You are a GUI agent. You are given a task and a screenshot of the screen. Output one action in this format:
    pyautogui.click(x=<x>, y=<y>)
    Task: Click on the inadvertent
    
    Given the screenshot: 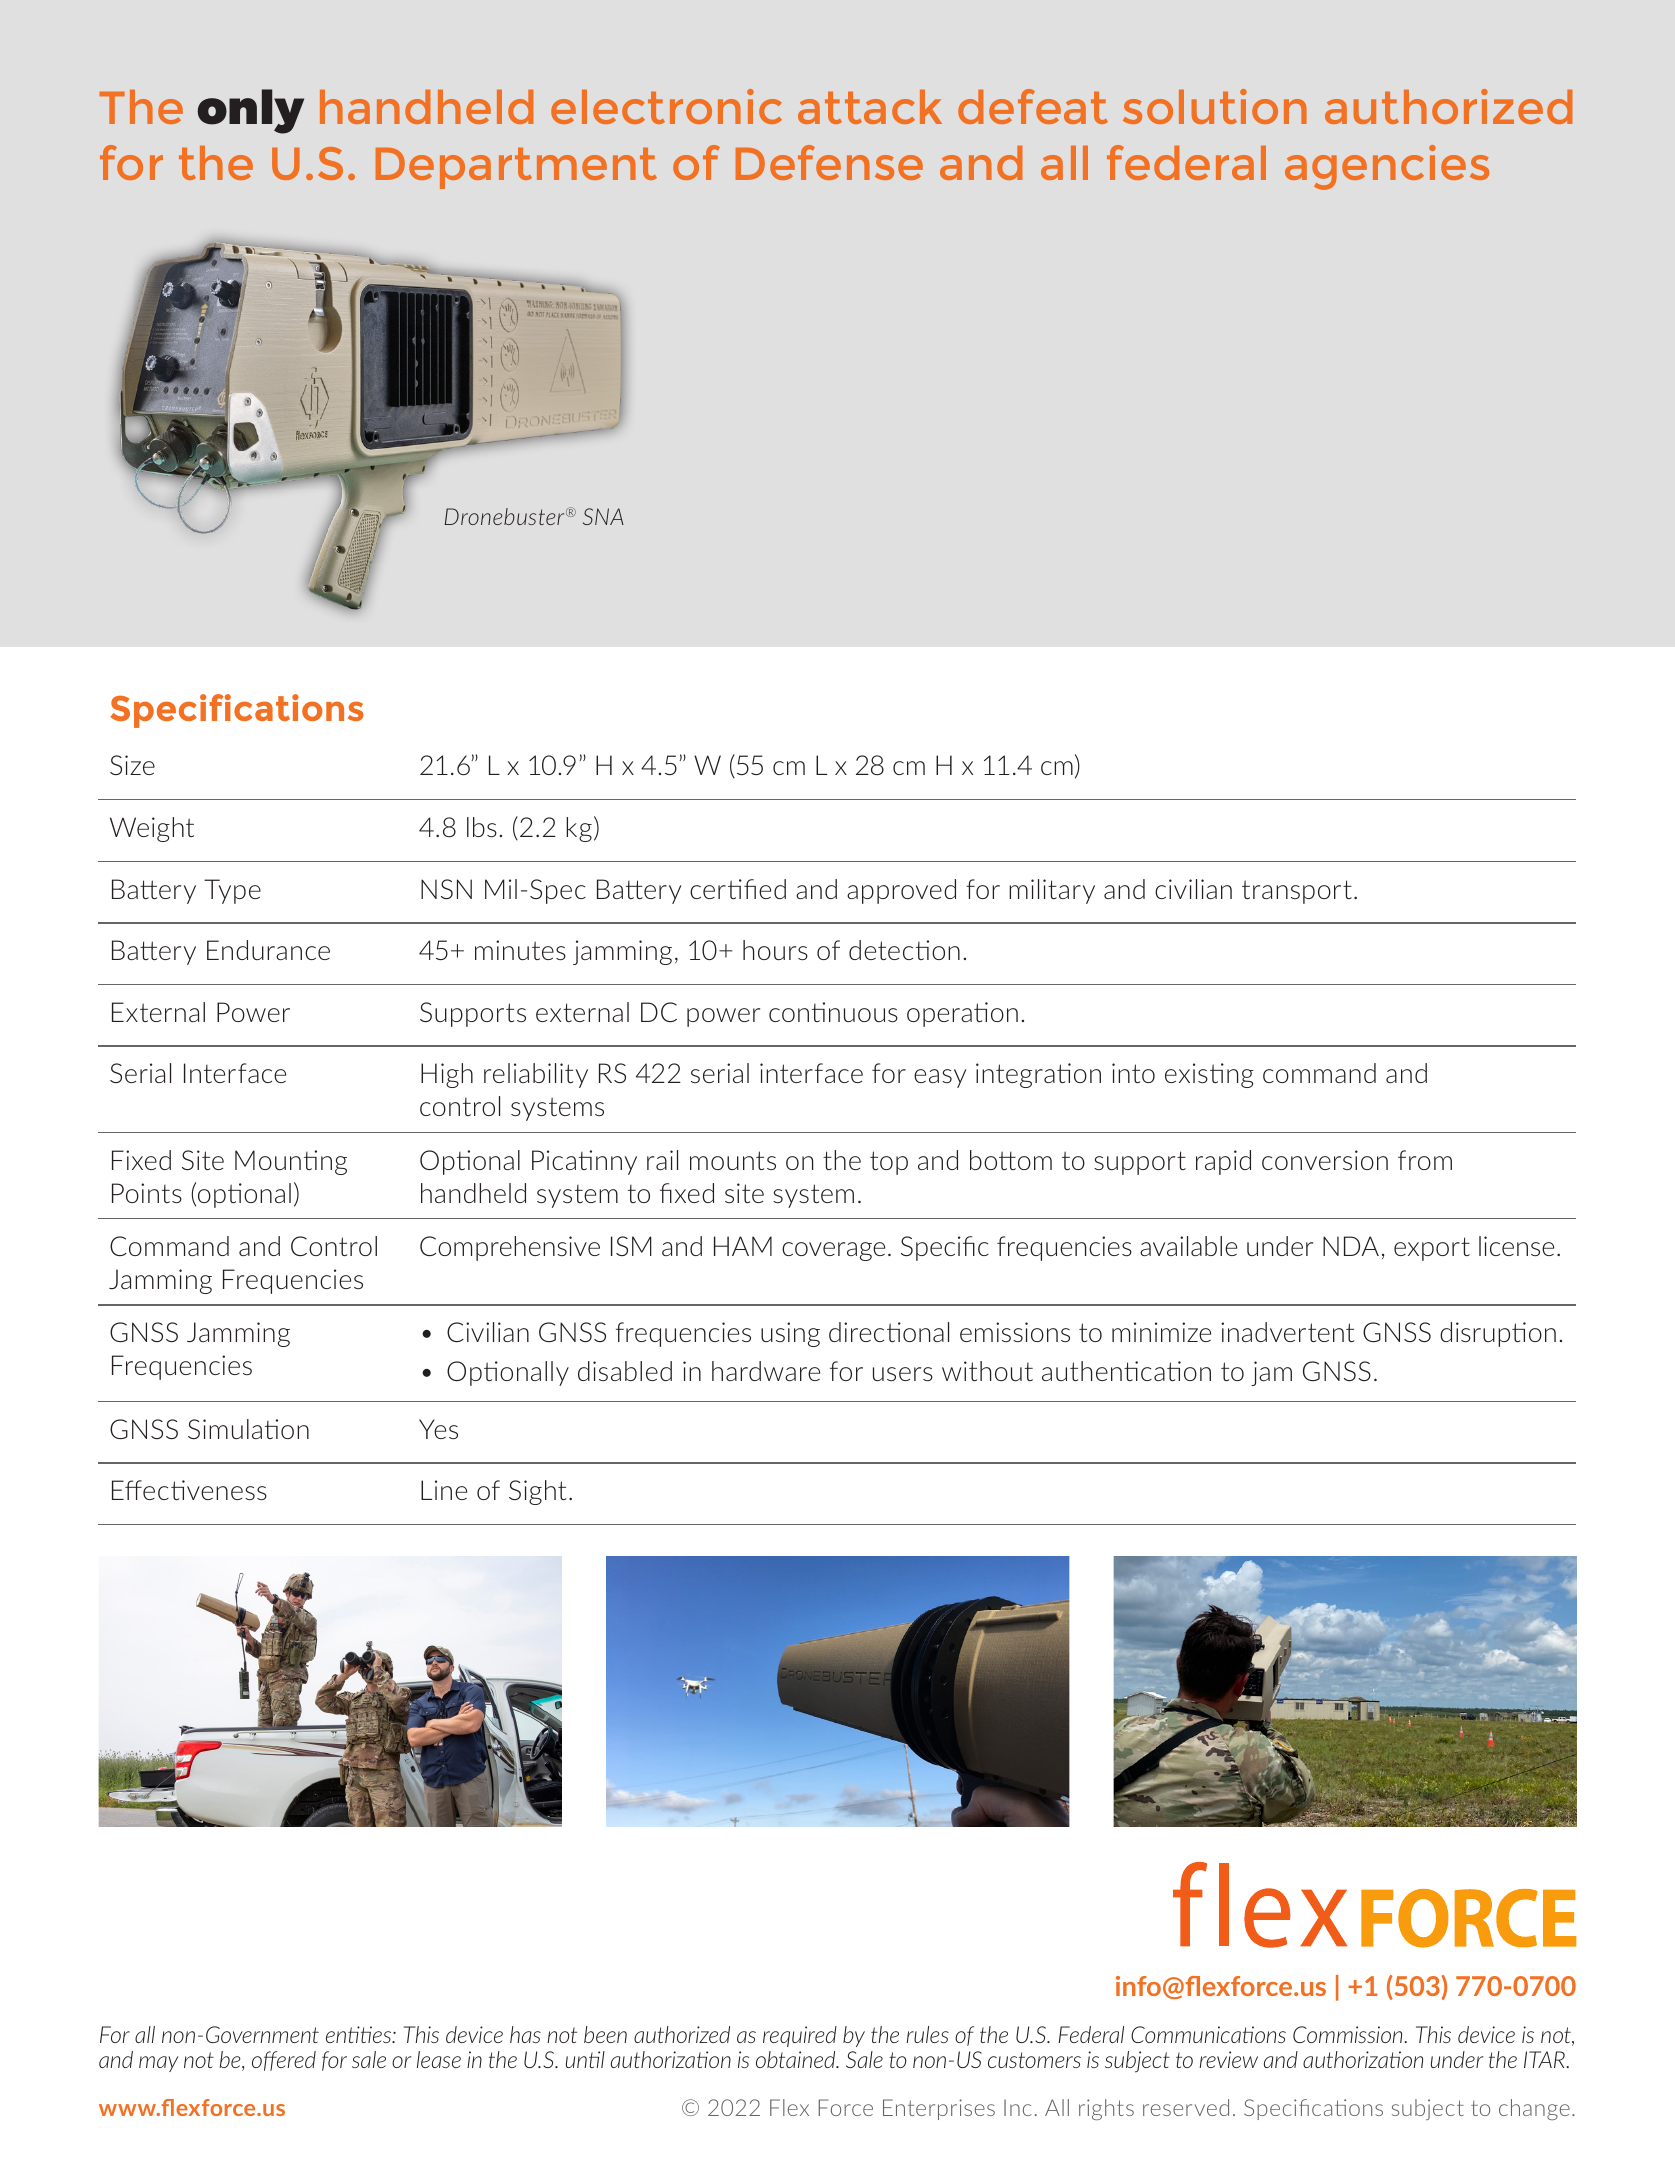 What is the action you would take?
    pyautogui.click(x=1287, y=1332)
